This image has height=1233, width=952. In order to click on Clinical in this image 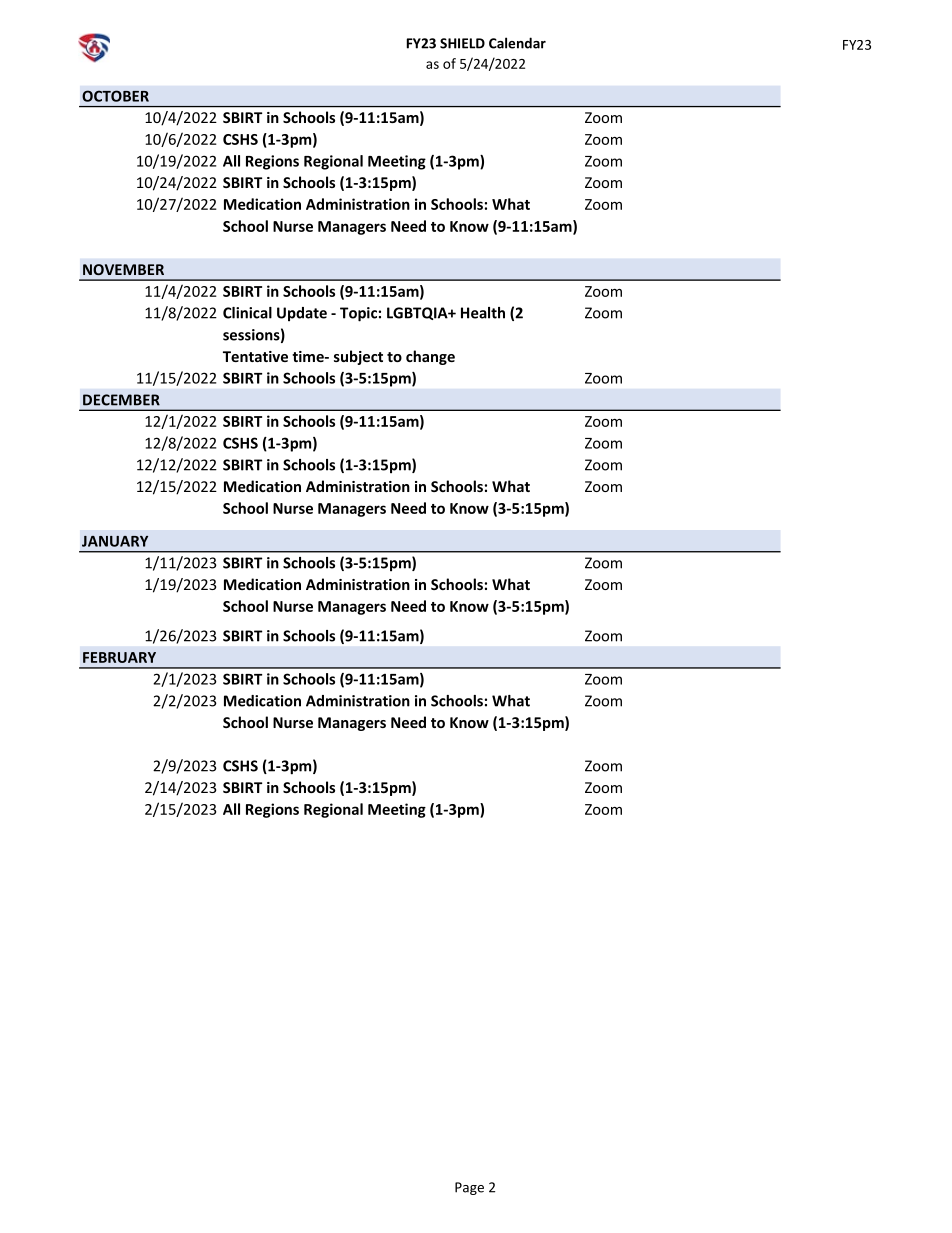, I will do `click(247, 313)`.
